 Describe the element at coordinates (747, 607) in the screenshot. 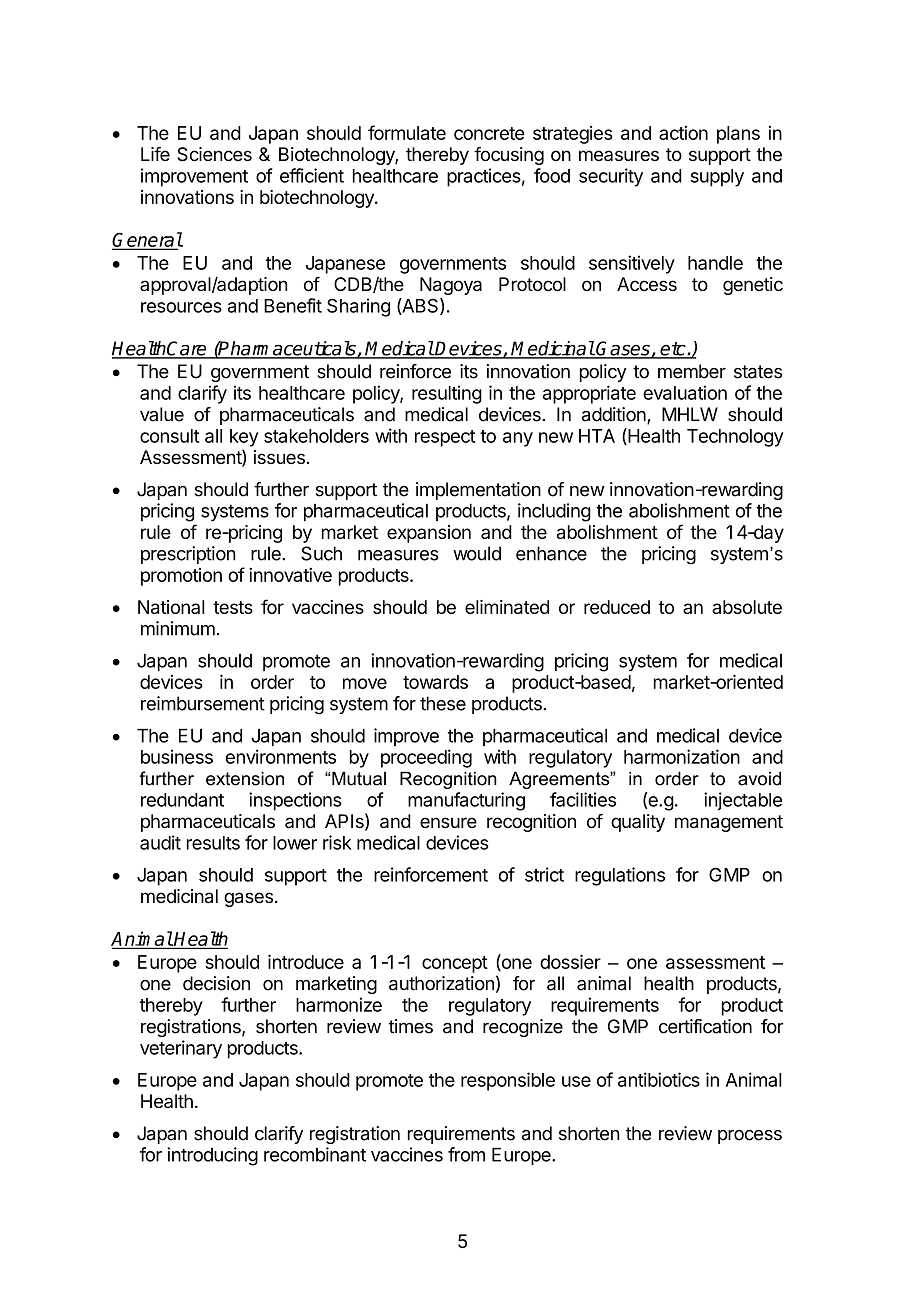

I see `absolute` at that location.
